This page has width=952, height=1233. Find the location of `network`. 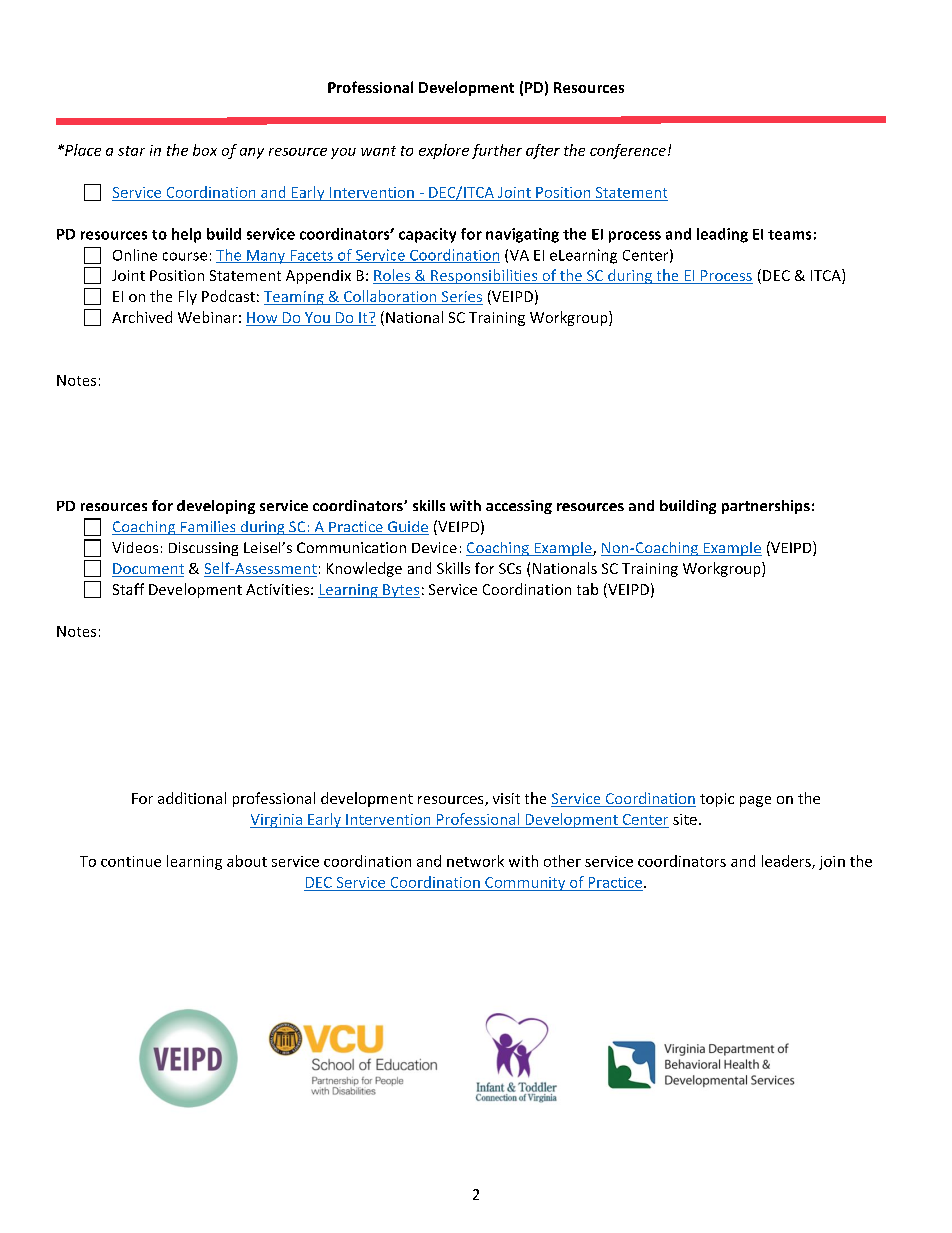

network is located at coordinates (475, 861).
